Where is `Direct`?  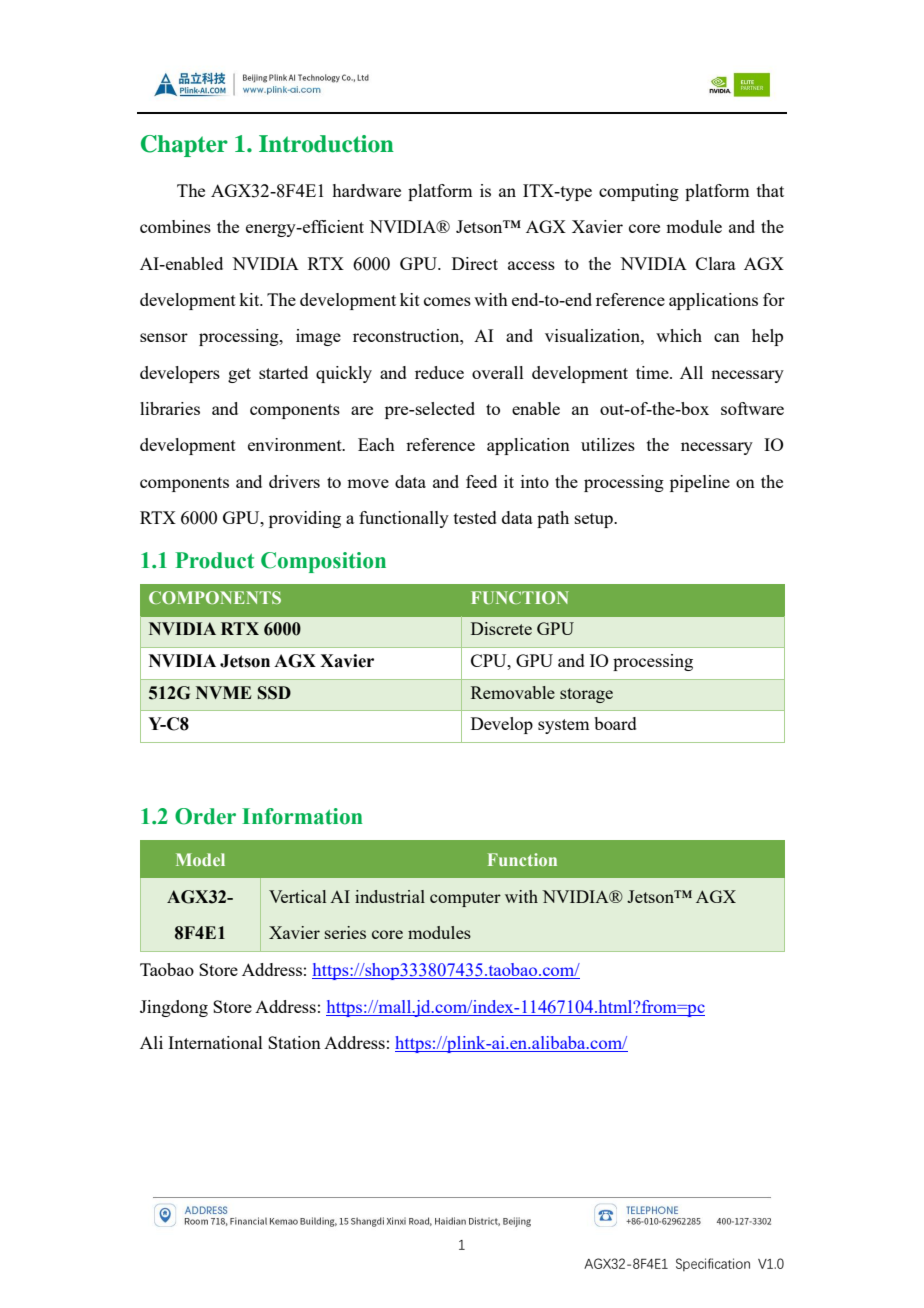
Direct is located at coordinates (475, 263).
